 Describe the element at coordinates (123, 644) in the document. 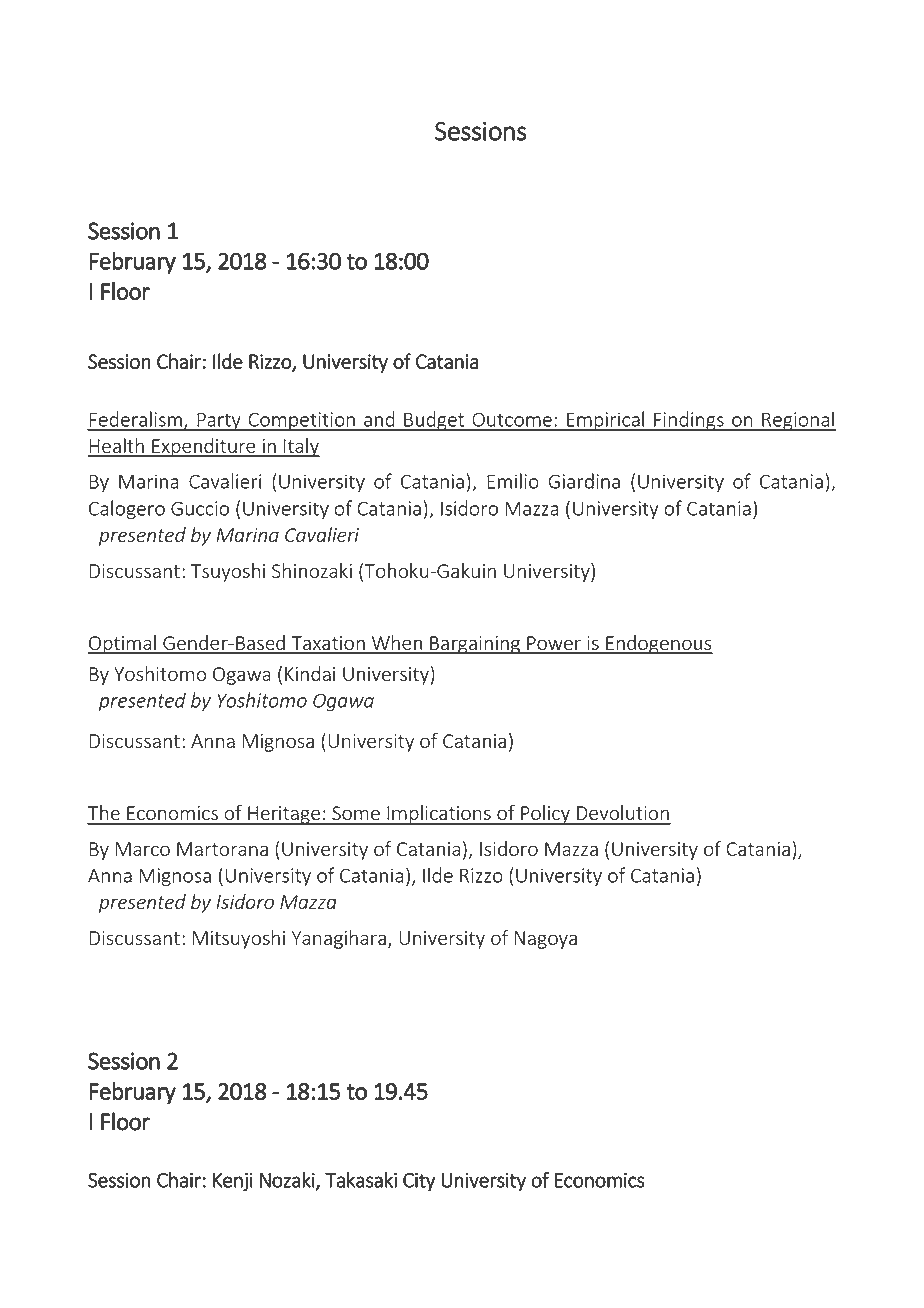

I see `Optimal` at that location.
